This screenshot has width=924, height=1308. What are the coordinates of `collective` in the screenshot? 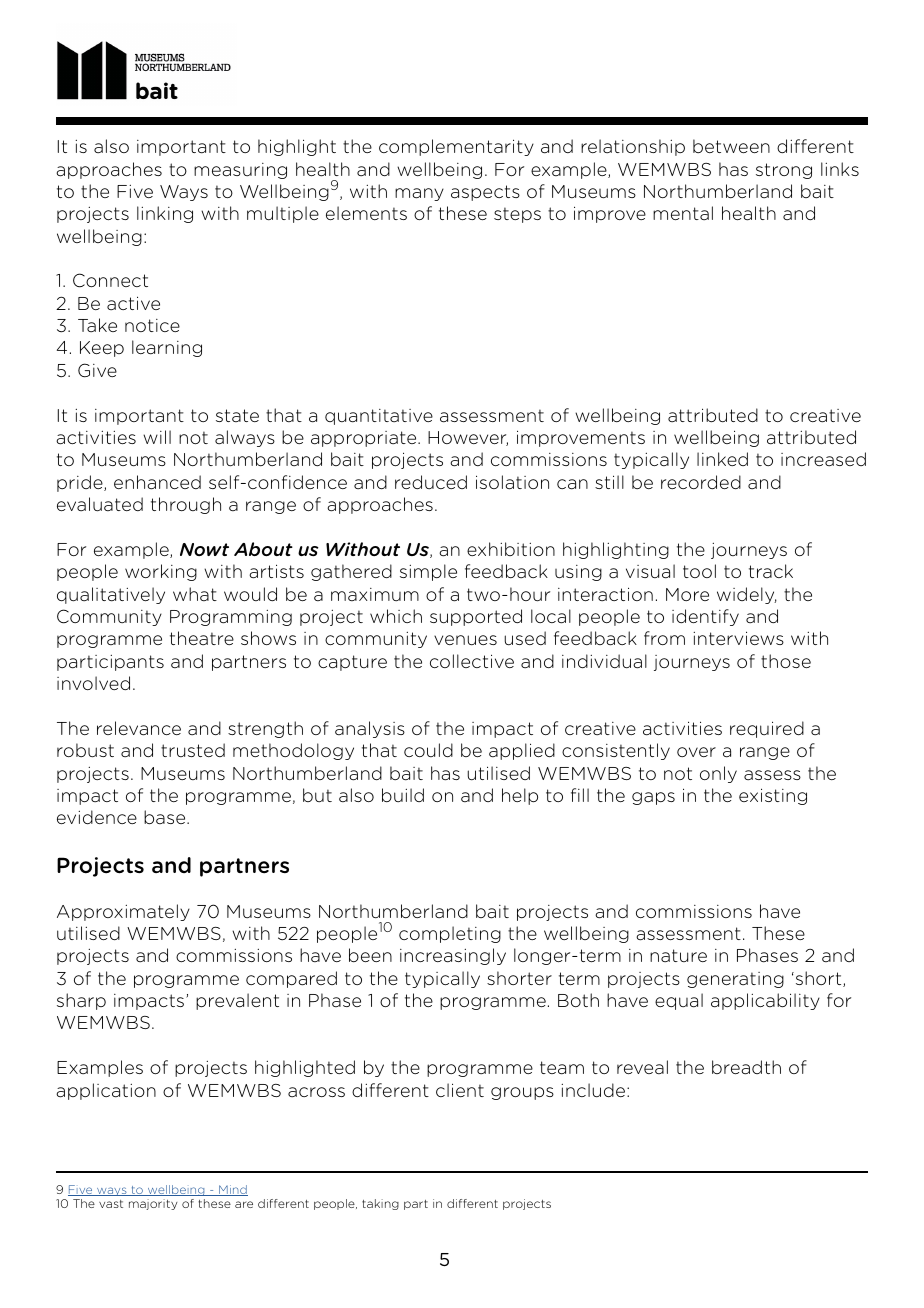 It's located at (472, 661).
